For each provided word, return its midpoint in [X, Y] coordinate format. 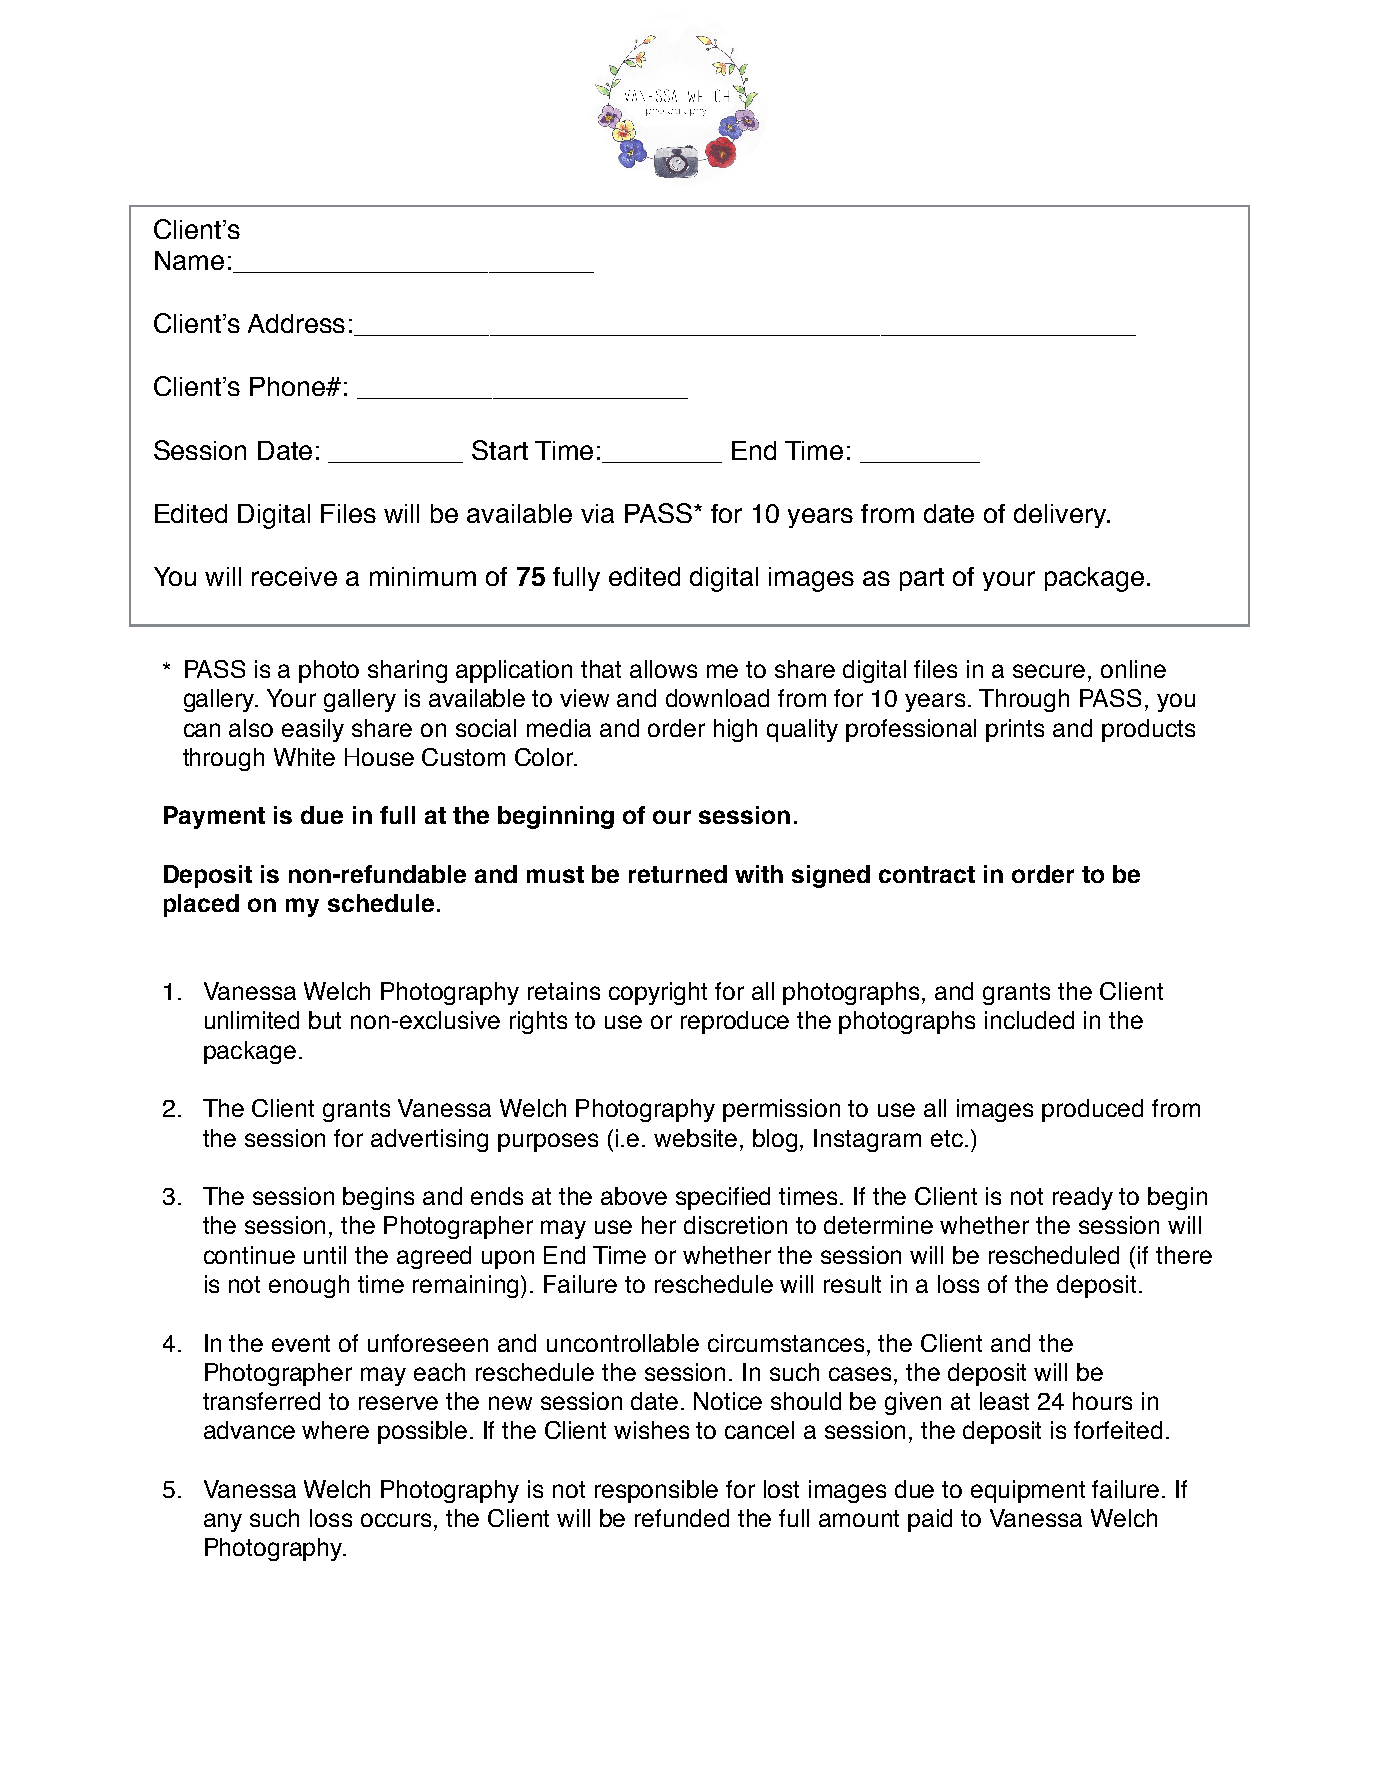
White [304, 757]
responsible [656, 1491]
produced [1092, 1110]
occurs [396, 1520]
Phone [289, 386]
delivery [1061, 516]
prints [1015, 730]
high [735, 730]
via [597, 513]
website [695, 1138]
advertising [429, 1140]
